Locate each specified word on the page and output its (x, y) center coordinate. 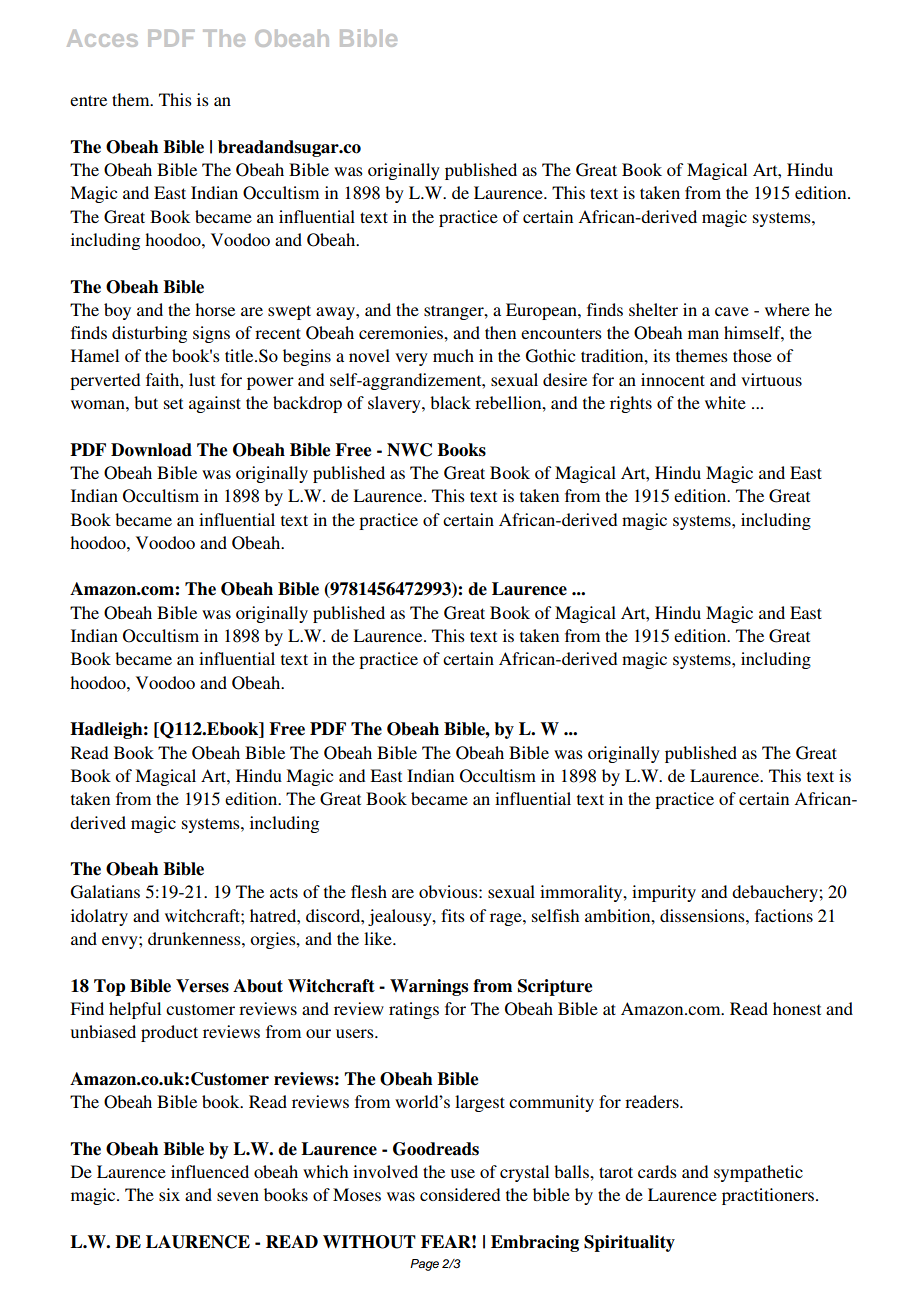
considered (460, 1194)
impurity (664, 893)
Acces (102, 38)
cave (732, 311)
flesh (369, 891)
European (542, 311)
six (169, 1194)
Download (151, 450)
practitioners (769, 1196)
